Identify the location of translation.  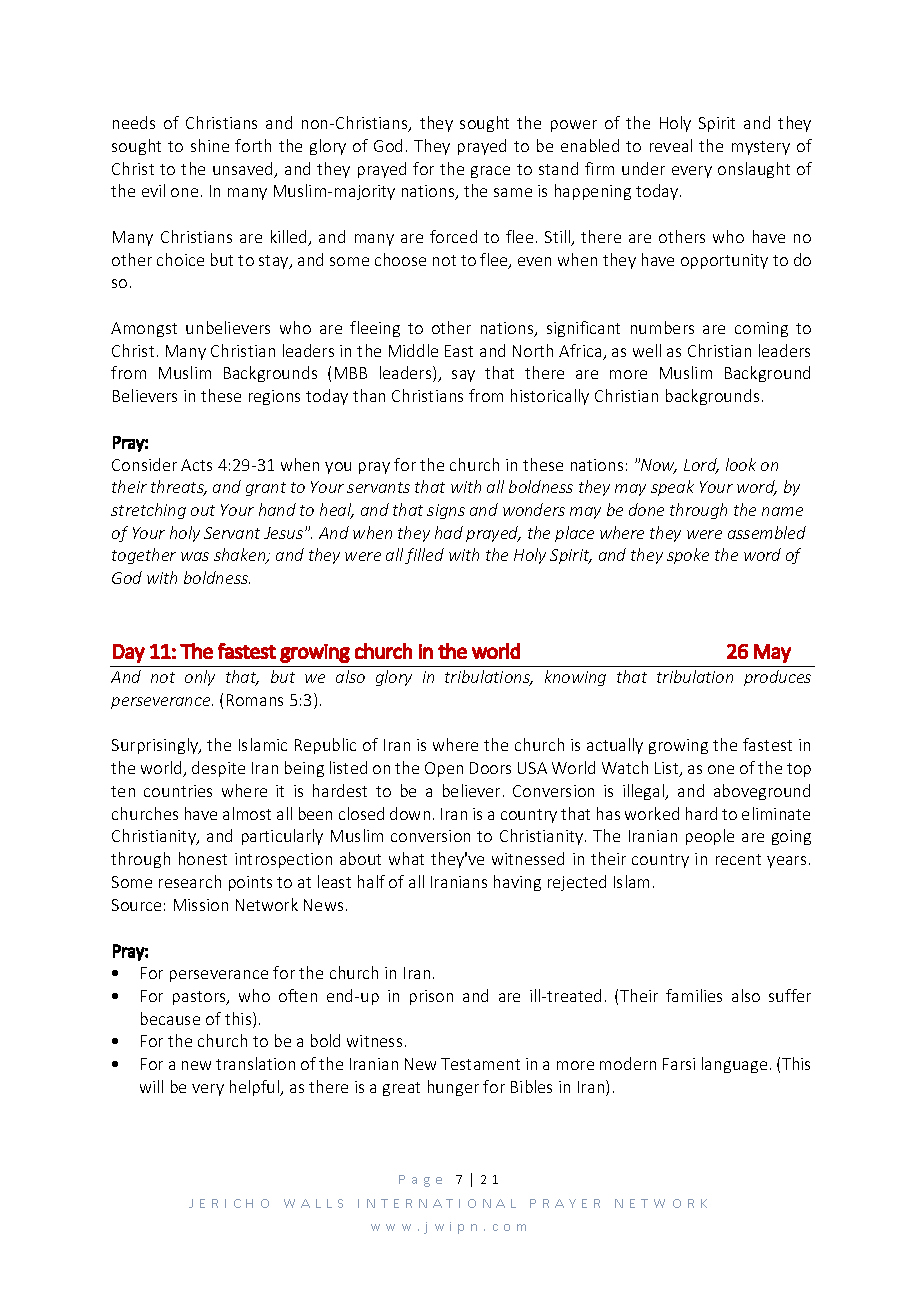
(255, 1063).
